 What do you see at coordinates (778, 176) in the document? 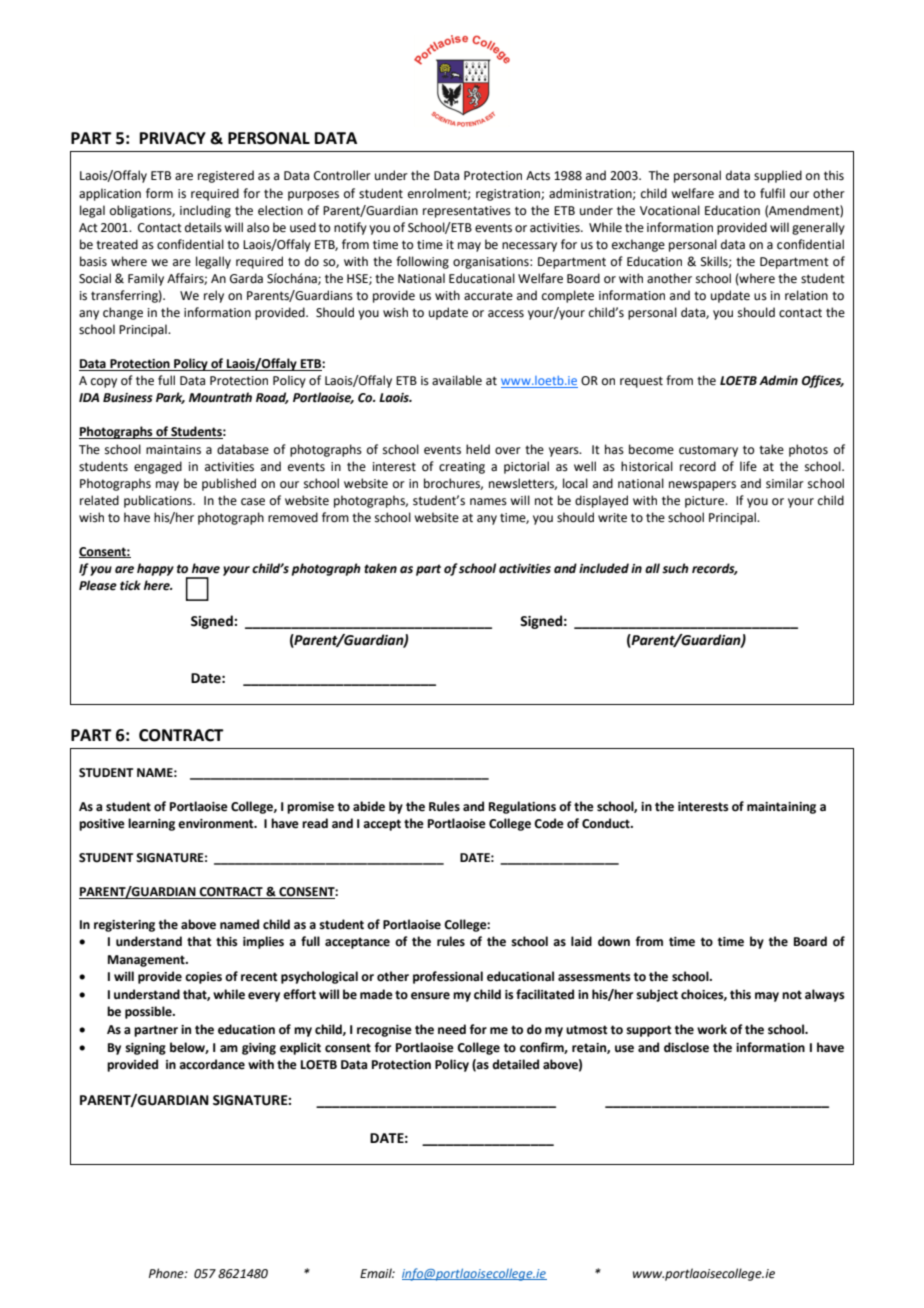
I see `supplied` at bounding box center [778, 176].
